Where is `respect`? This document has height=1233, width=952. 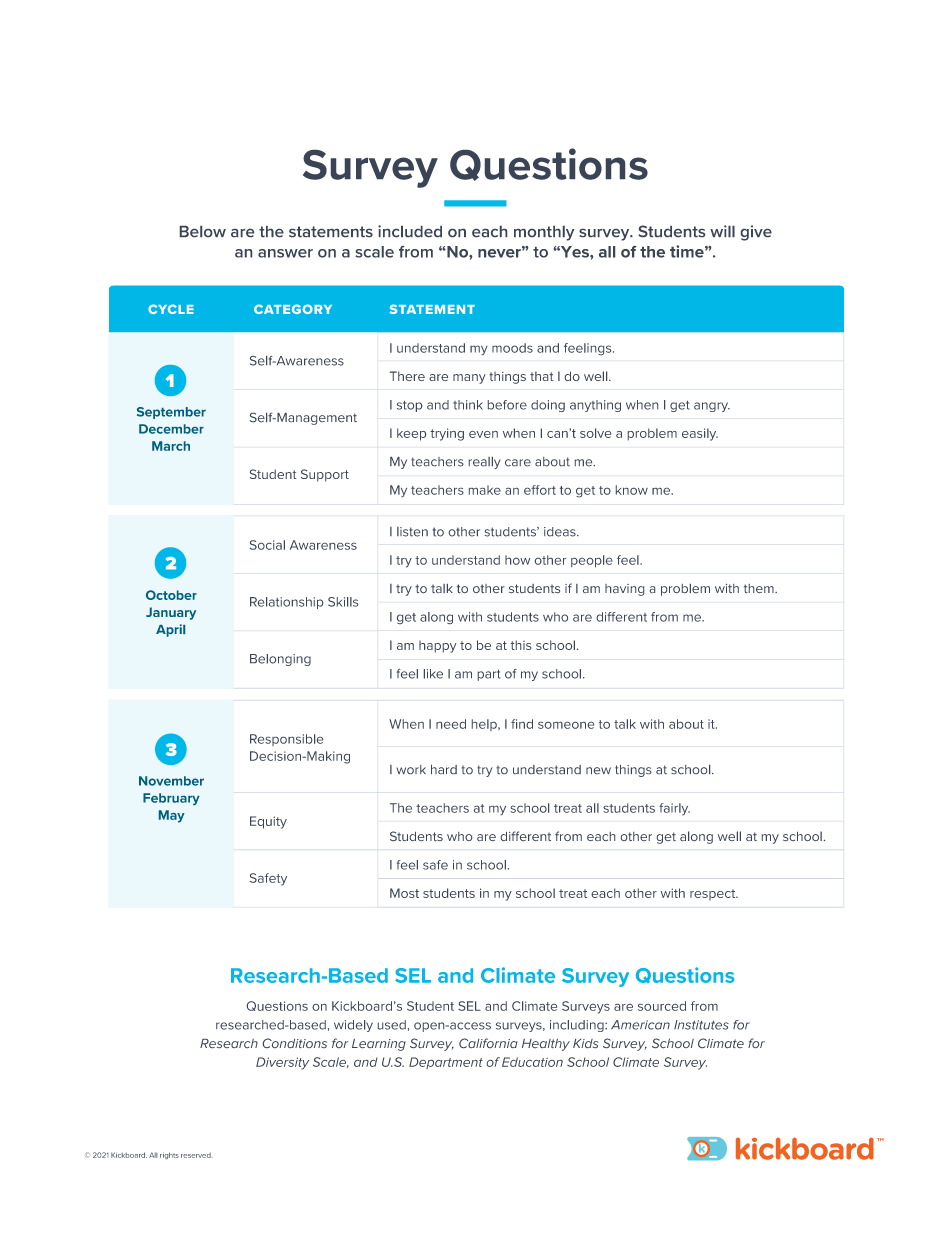 respect is located at coordinates (714, 894).
